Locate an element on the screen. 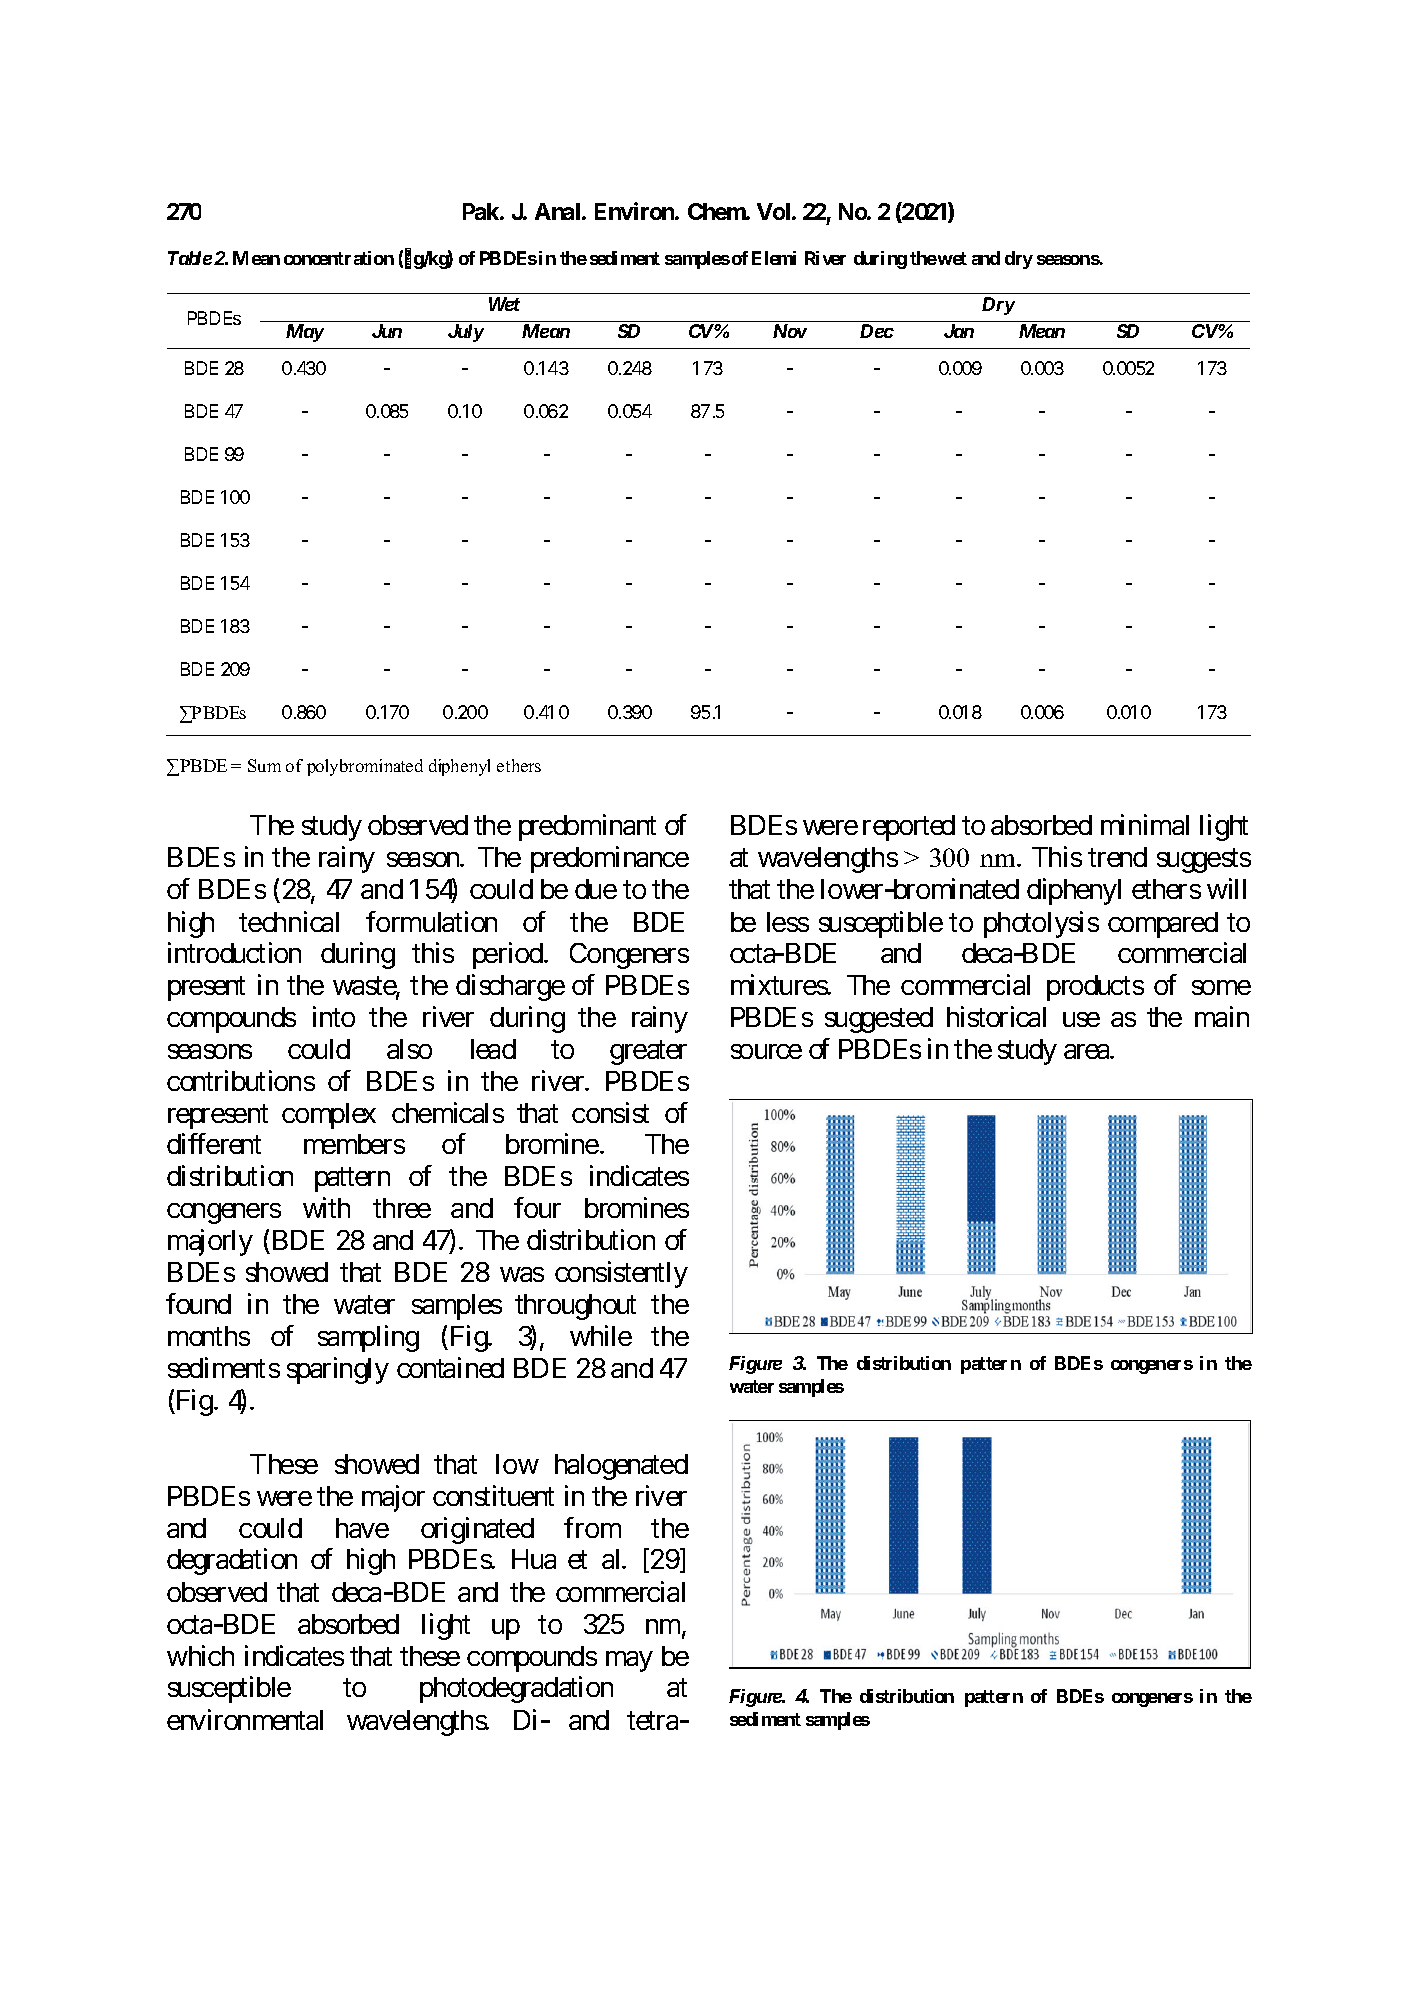  minimal is located at coordinates (1145, 824).
